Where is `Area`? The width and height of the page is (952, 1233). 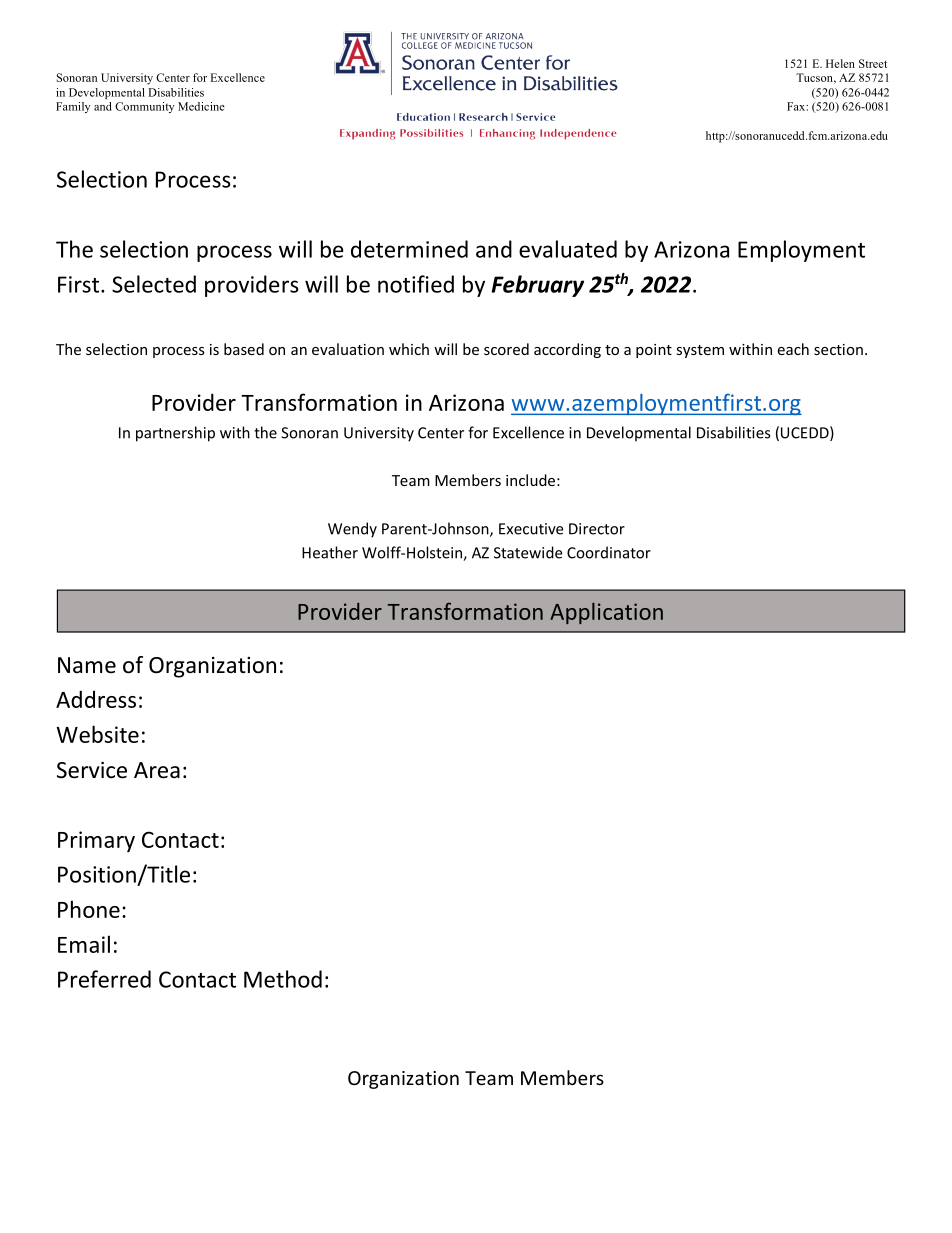
Area is located at coordinates (157, 770).
